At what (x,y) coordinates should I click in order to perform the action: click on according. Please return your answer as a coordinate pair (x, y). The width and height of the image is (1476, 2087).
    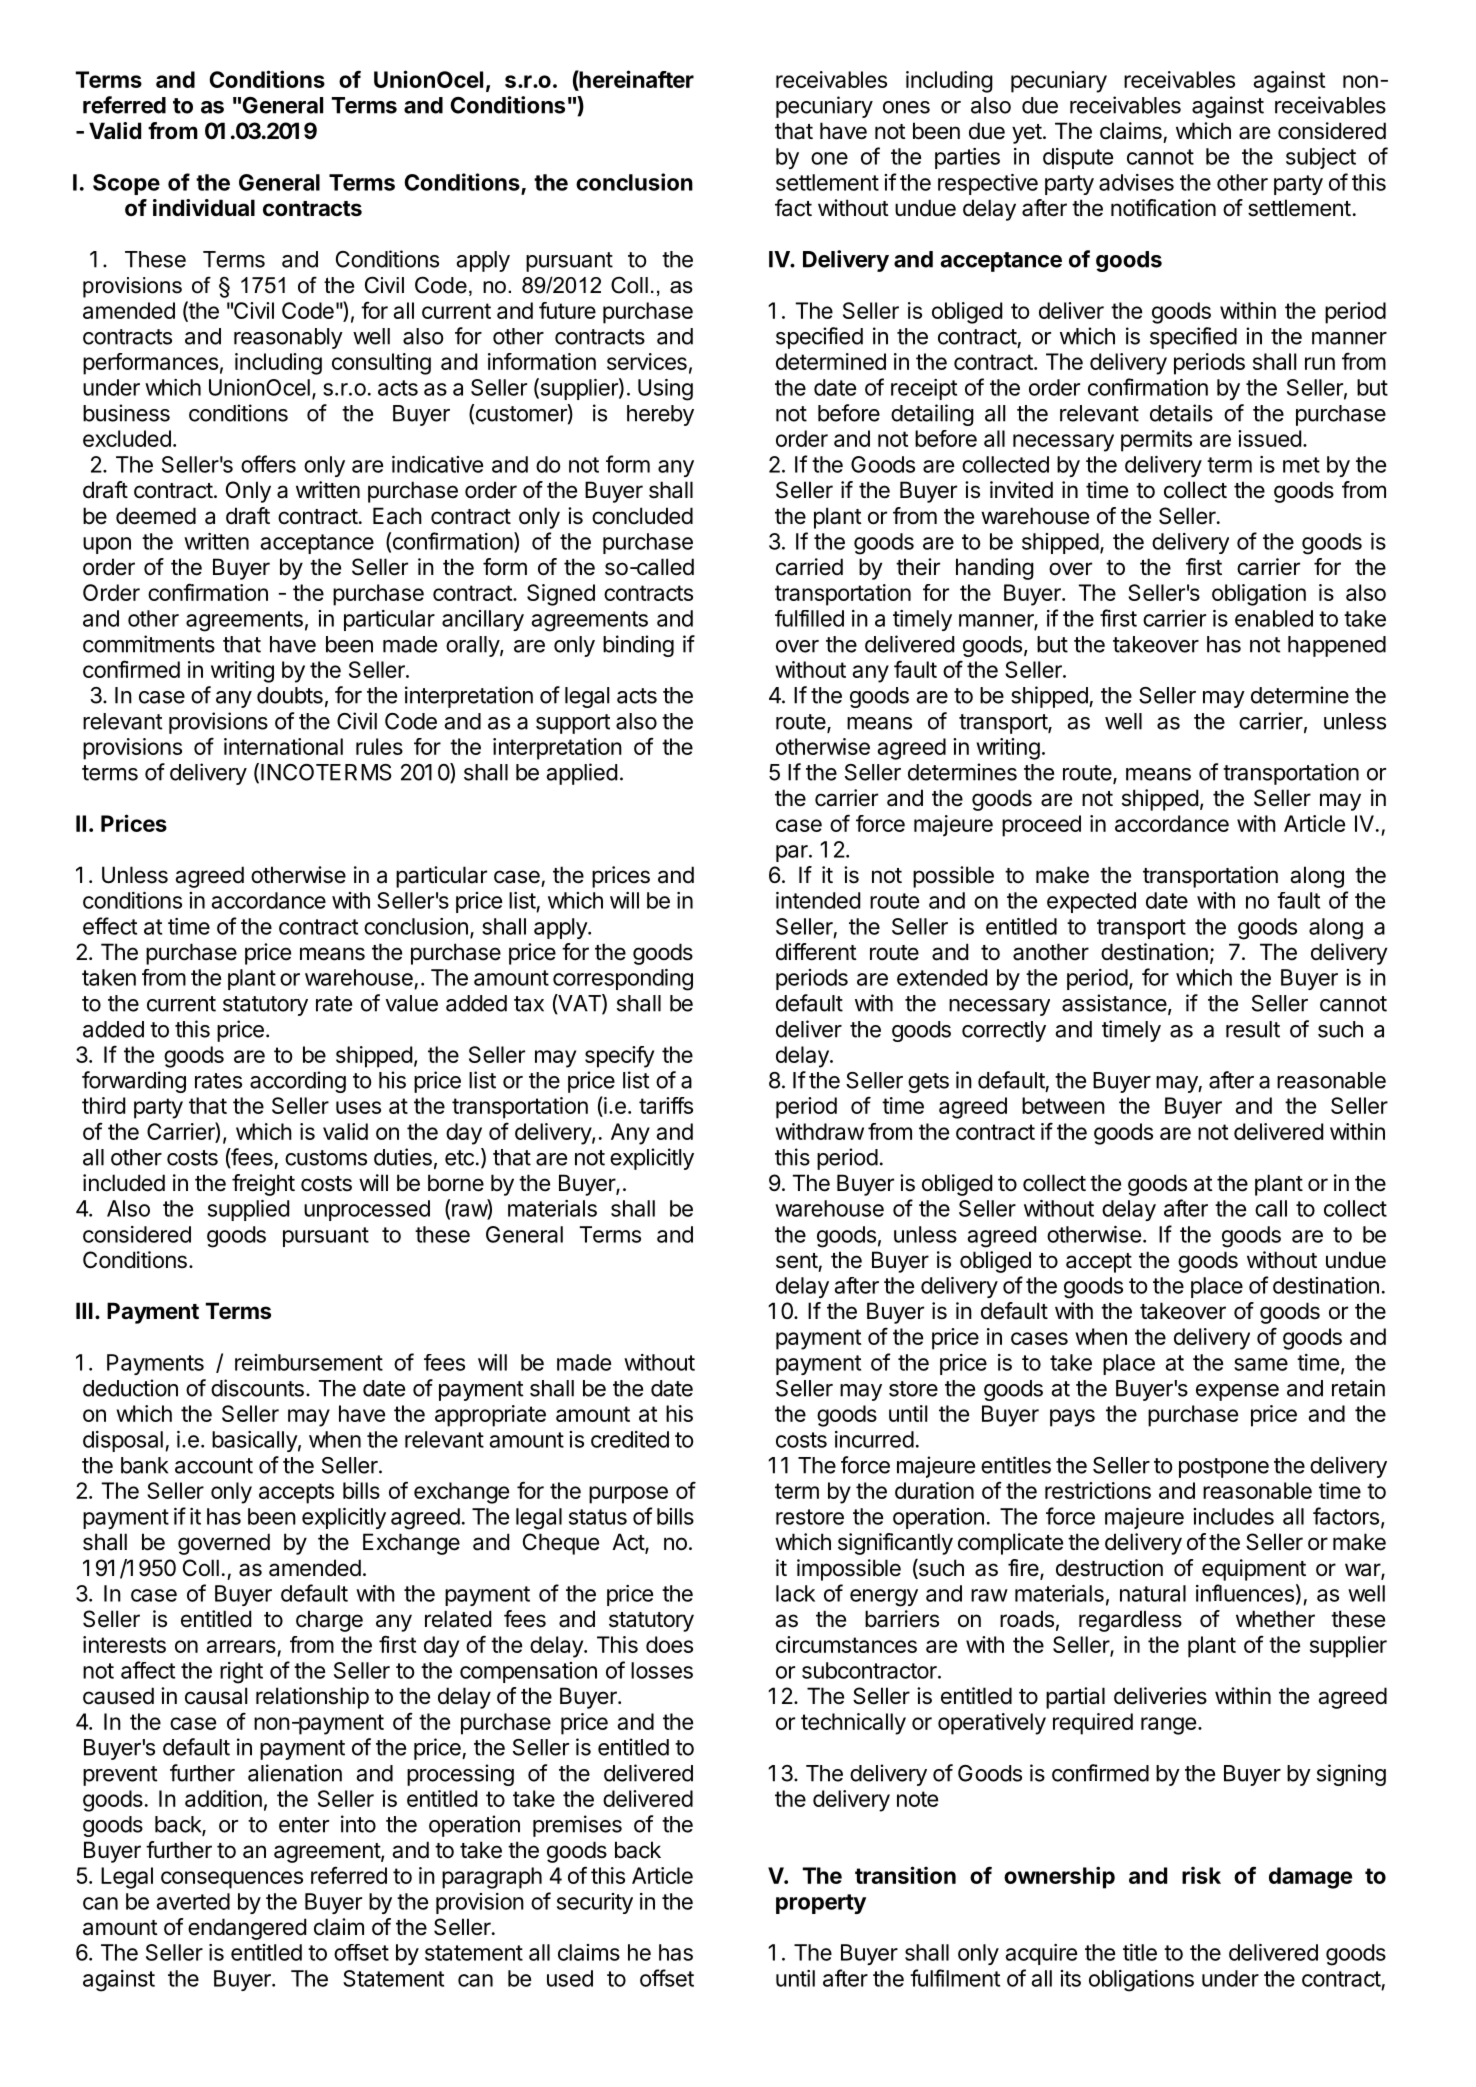
    Looking at the image, I should click on (298, 1082).
